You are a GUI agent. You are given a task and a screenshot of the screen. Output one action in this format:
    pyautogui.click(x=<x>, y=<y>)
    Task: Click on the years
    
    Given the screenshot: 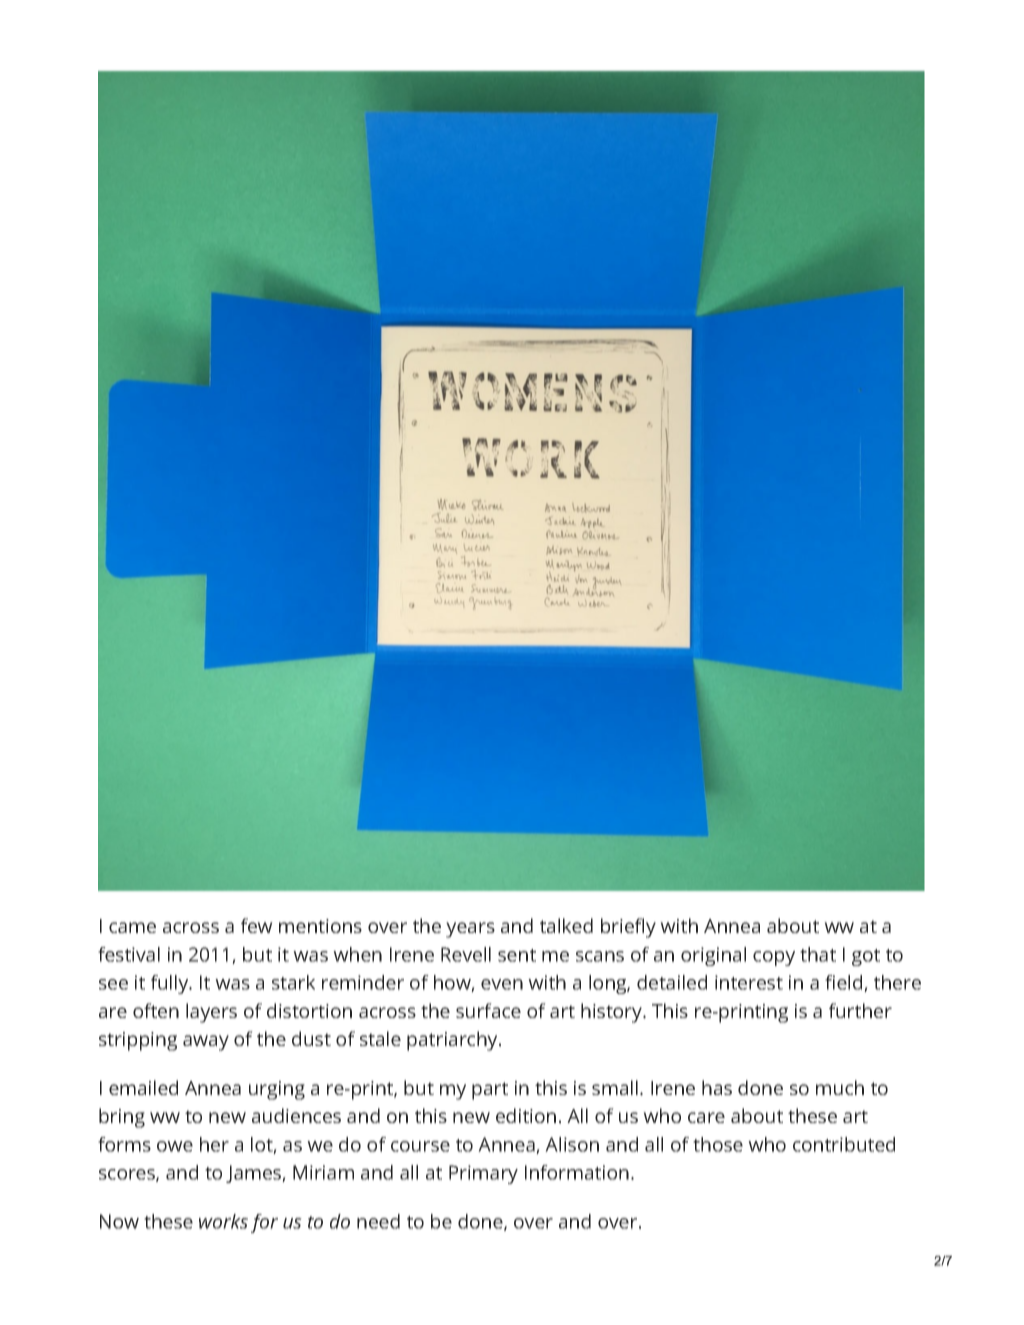 What is the action you would take?
    pyautogui.click(x=470, y=930)
